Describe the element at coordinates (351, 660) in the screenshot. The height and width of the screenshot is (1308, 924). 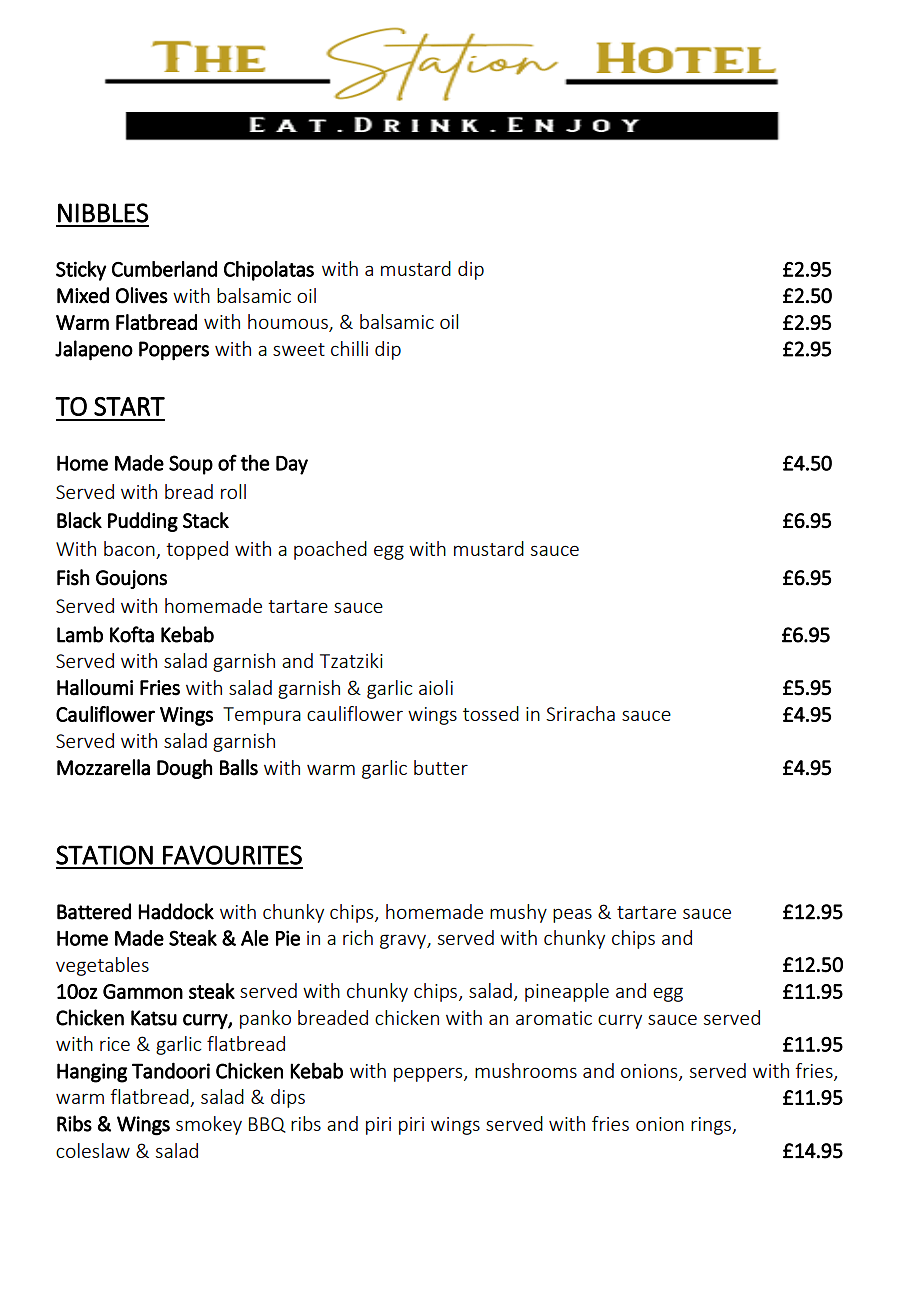
I see `Tzatziki` at that location.
